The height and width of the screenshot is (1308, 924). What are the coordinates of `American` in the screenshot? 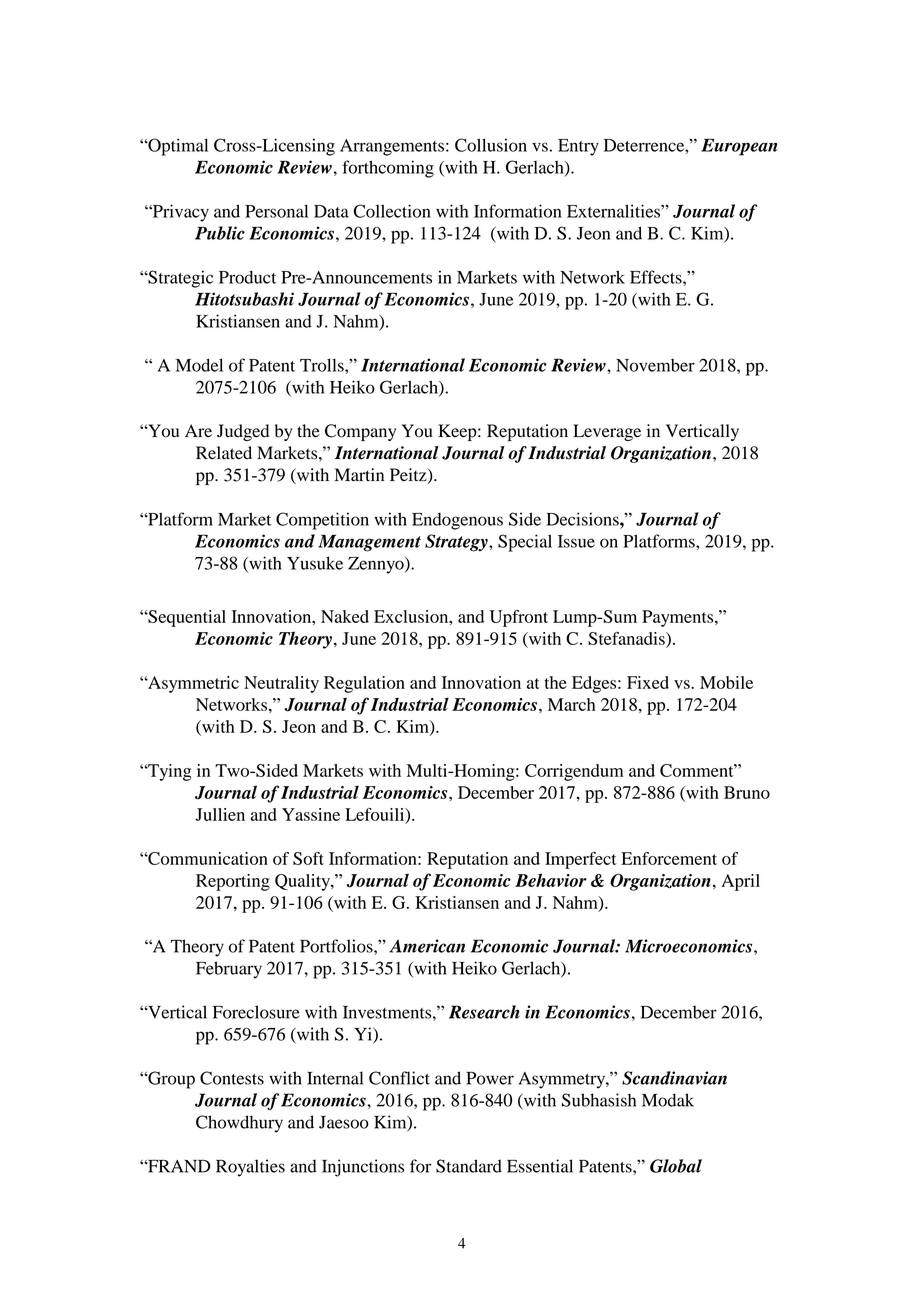 It's located at (427, 946).
